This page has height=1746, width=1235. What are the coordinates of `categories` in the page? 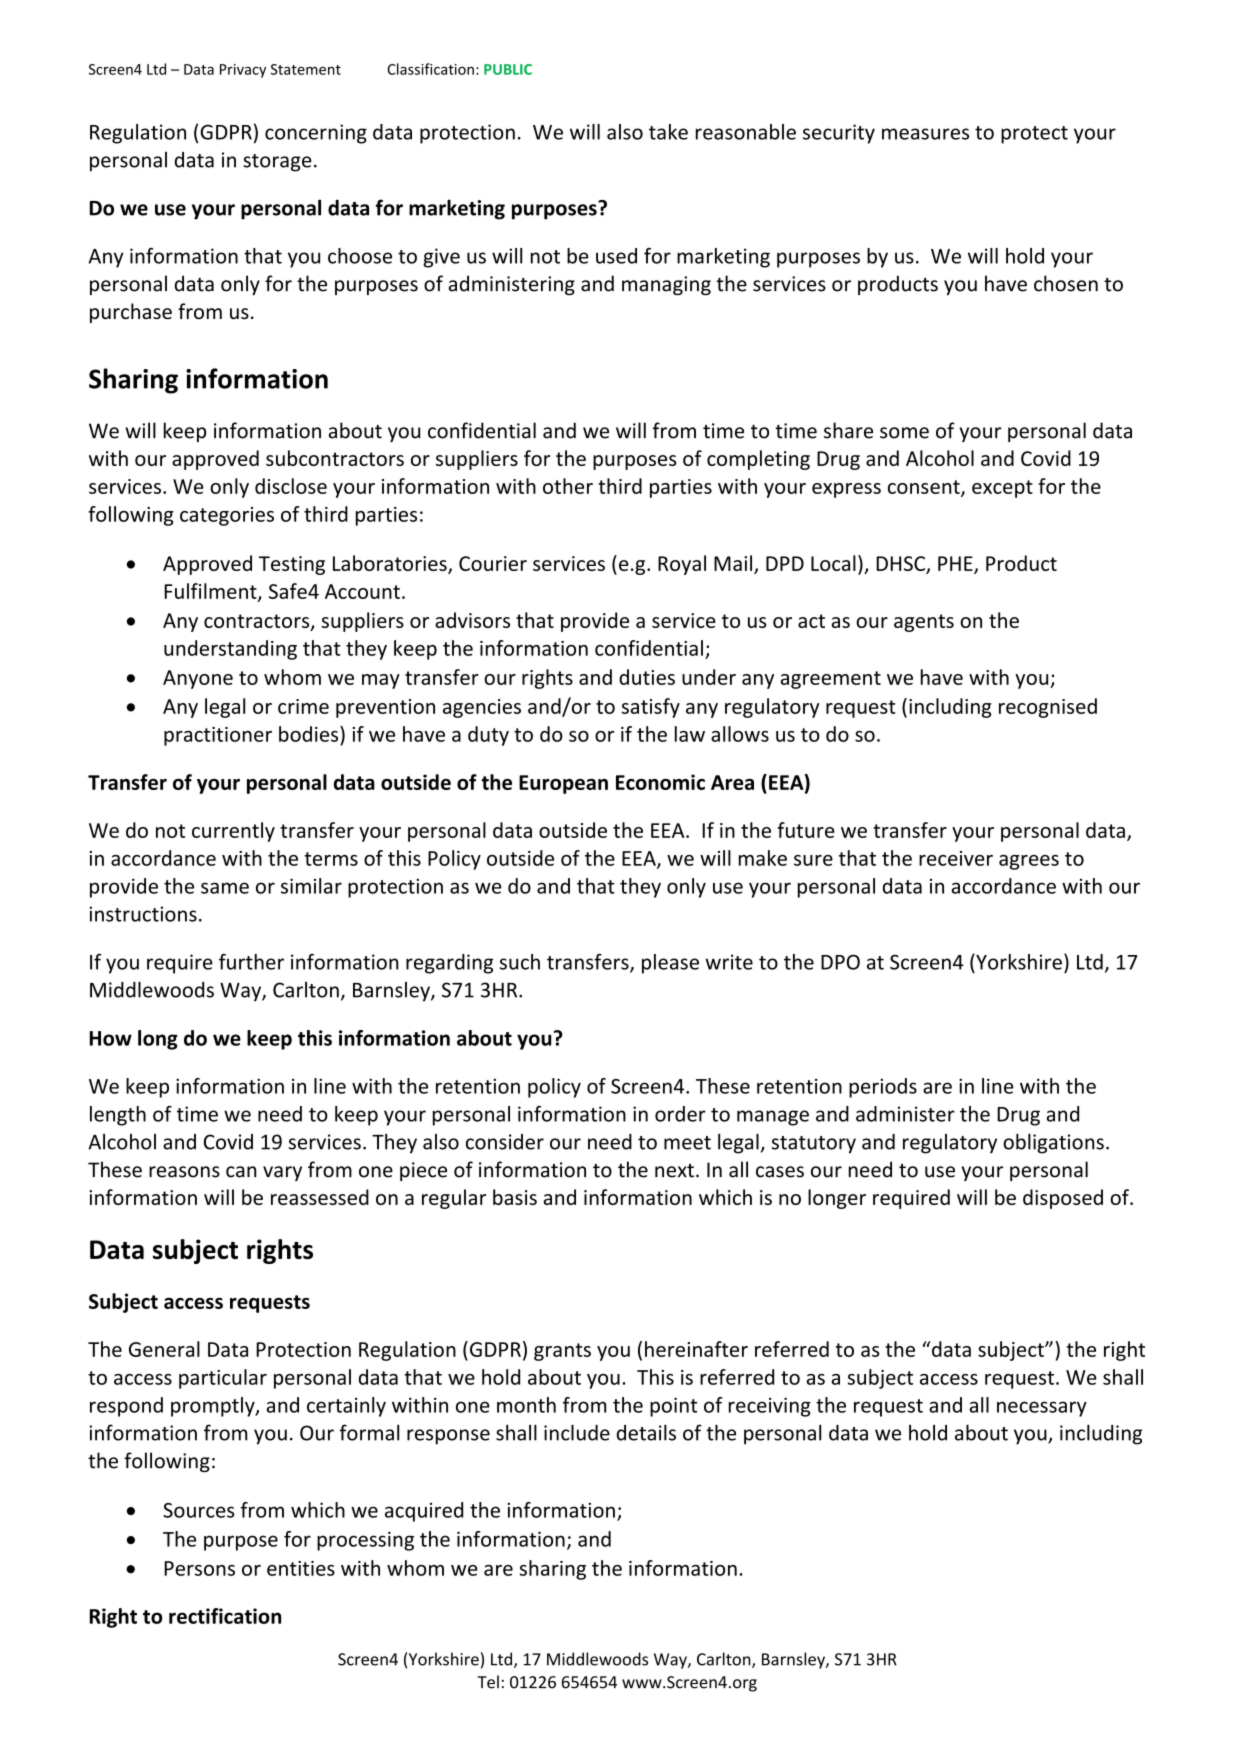 It's located at (227, 516).
